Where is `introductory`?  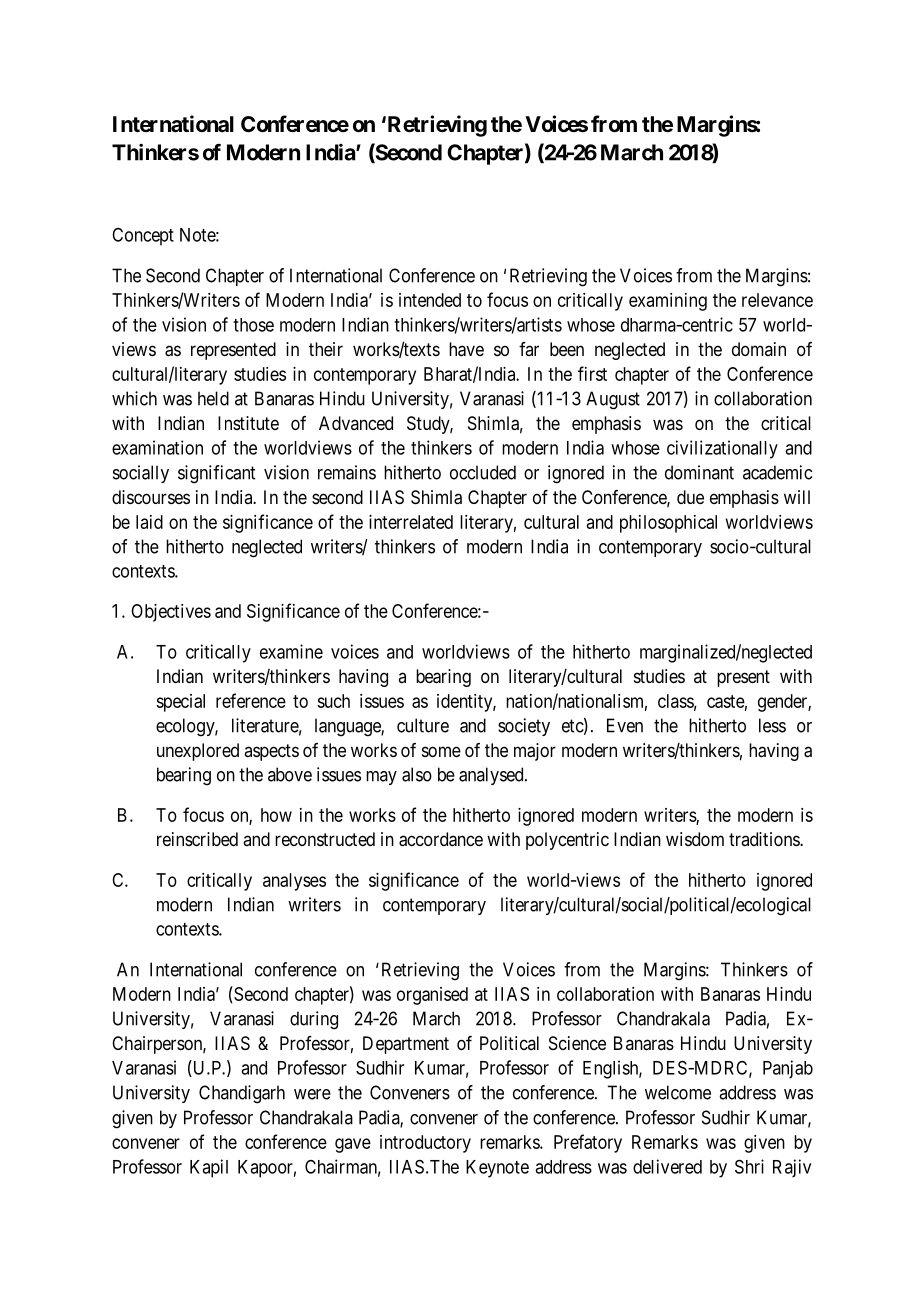 introductory is located at coordinates (425, 1144).
